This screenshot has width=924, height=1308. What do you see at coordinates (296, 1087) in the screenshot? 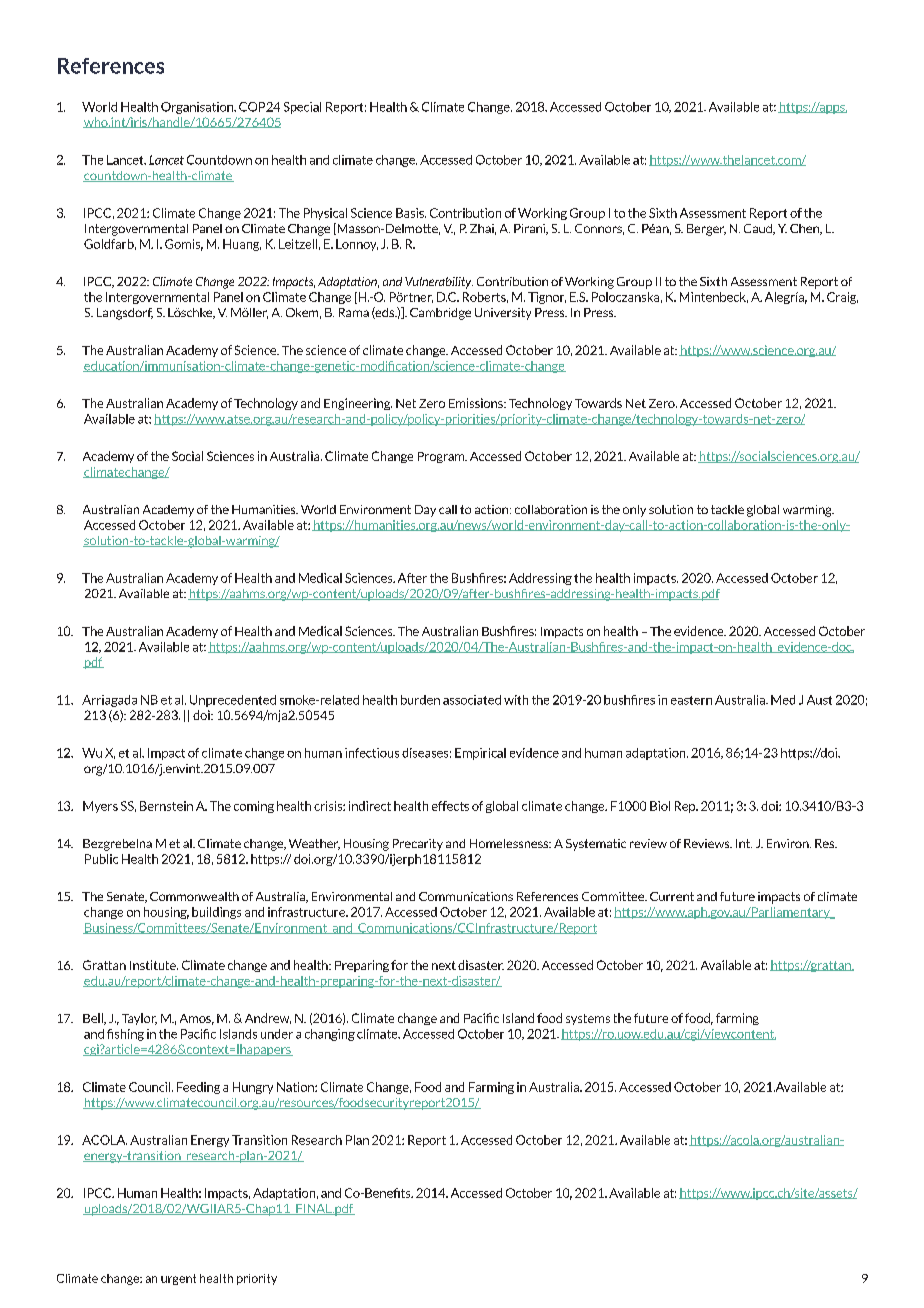
I see `Nation` at bounding box center [296, 1087].
